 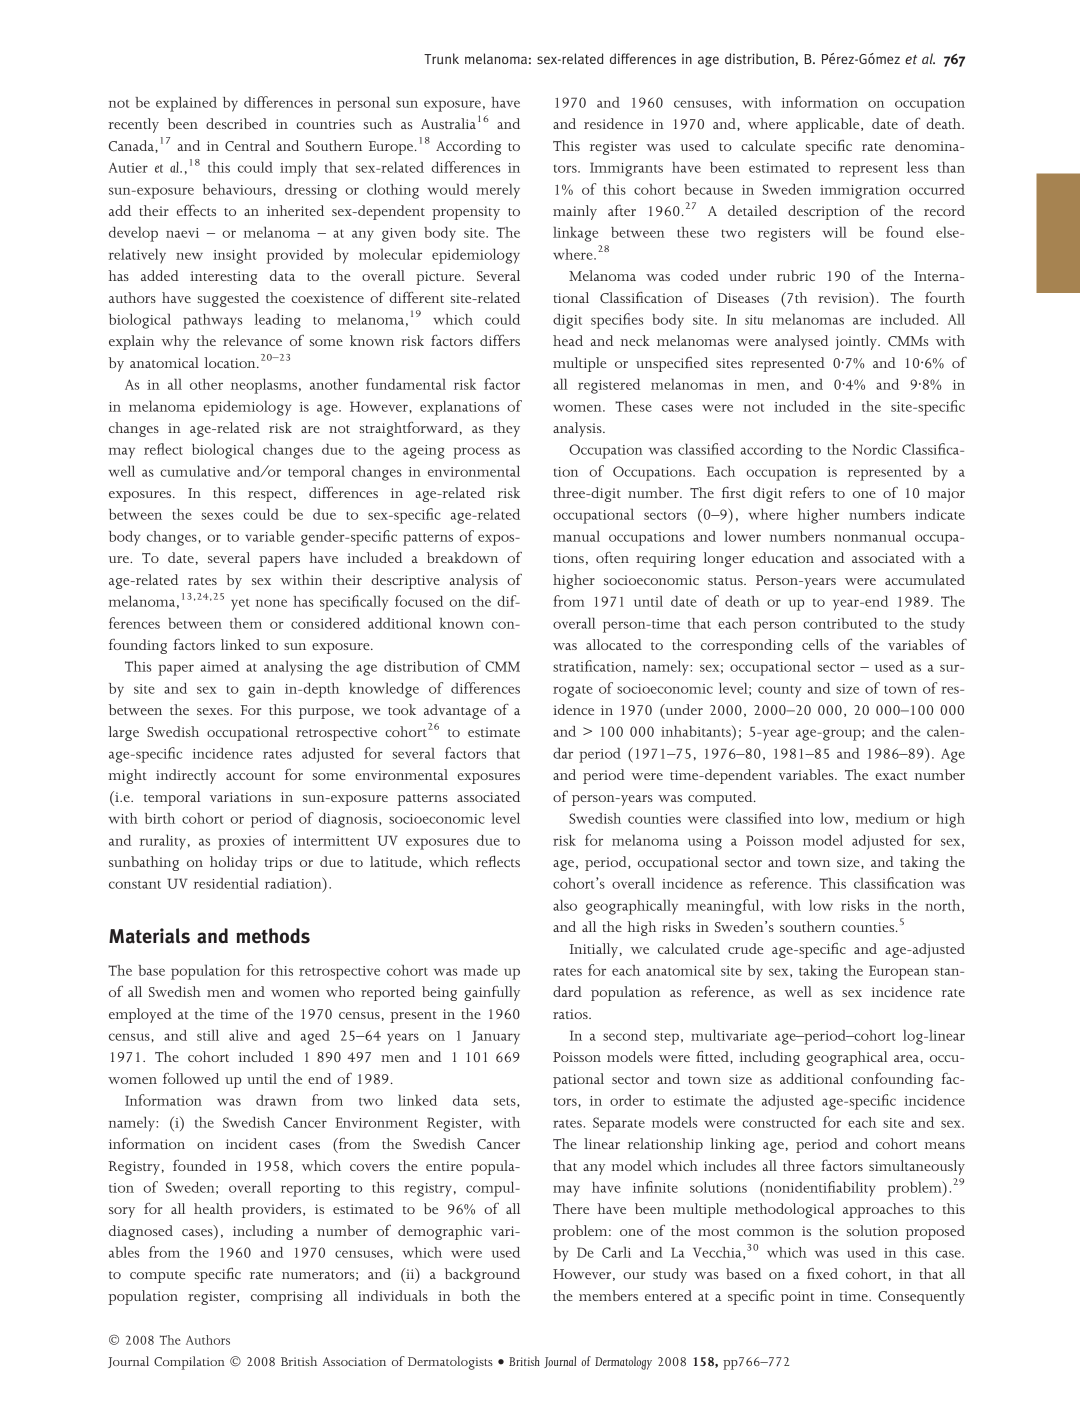 What do you see at coordinates (745, 948) in the screenshot?
I see `crude` at bounding box center [745, 948].
